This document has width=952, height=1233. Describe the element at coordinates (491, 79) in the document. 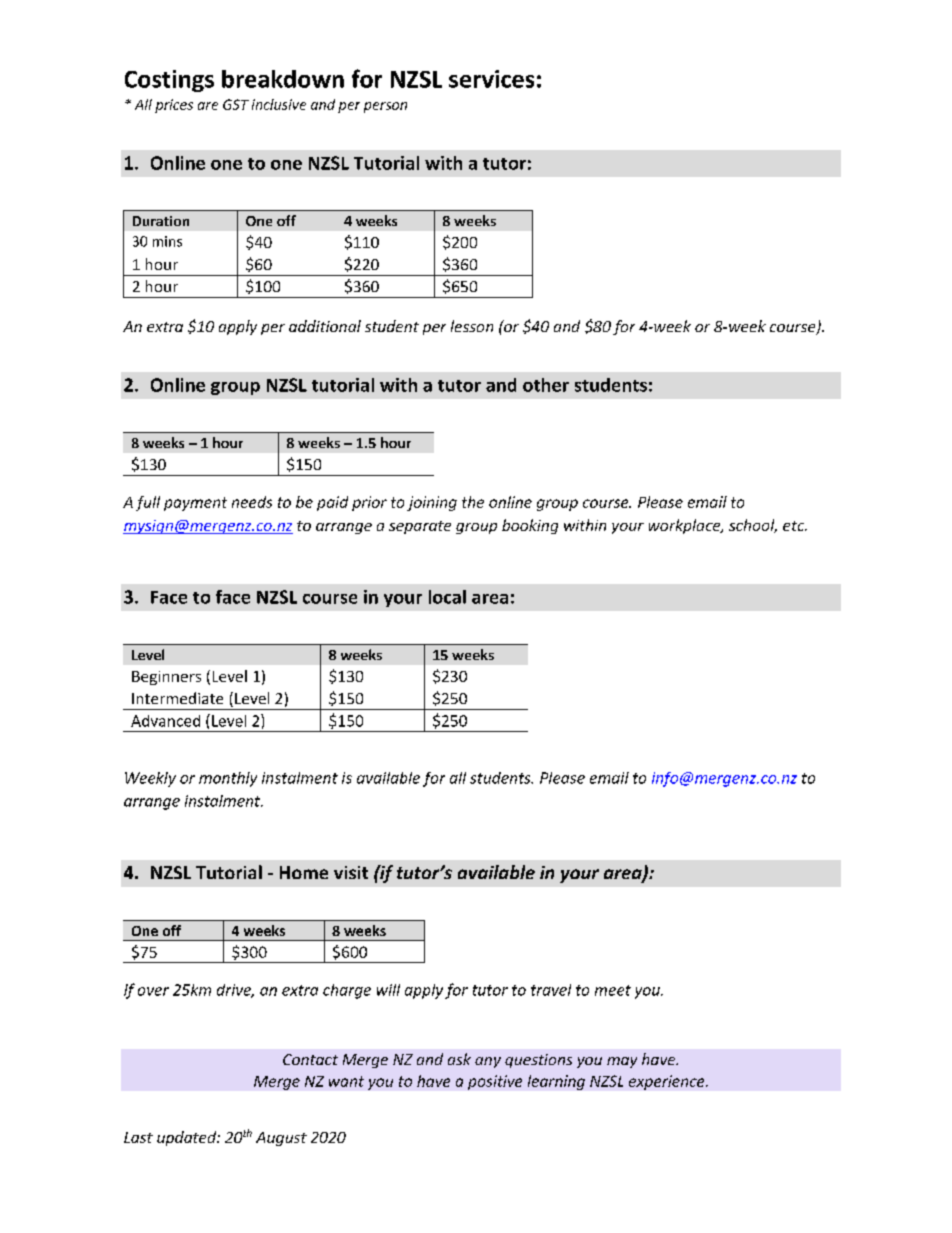

I see `services` at that location.
